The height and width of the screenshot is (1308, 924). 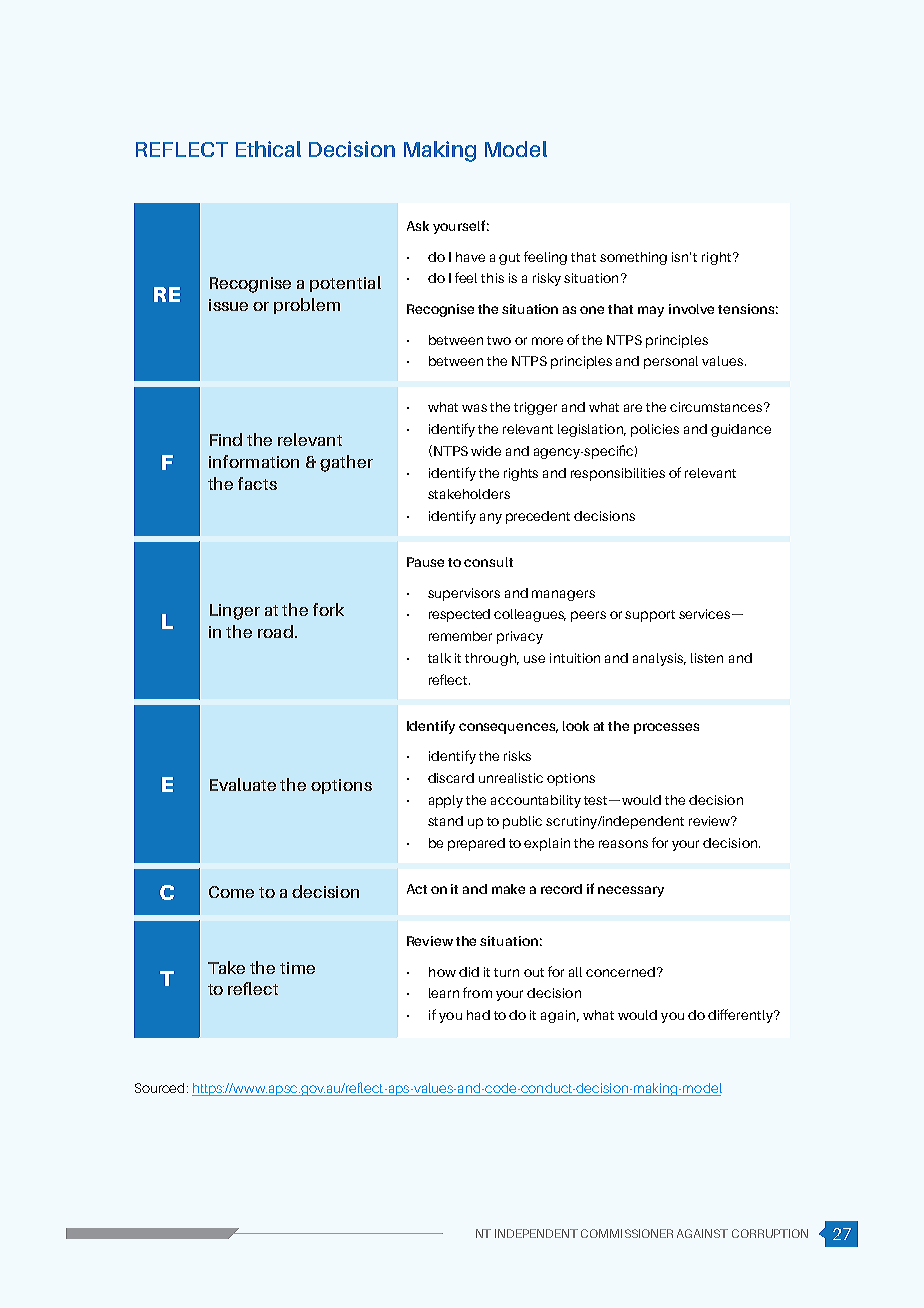 What do you see at coordinates (627, 1233) in the screenshot?
I see `COMMISSIONER` at bounding box center [627, 1233].
